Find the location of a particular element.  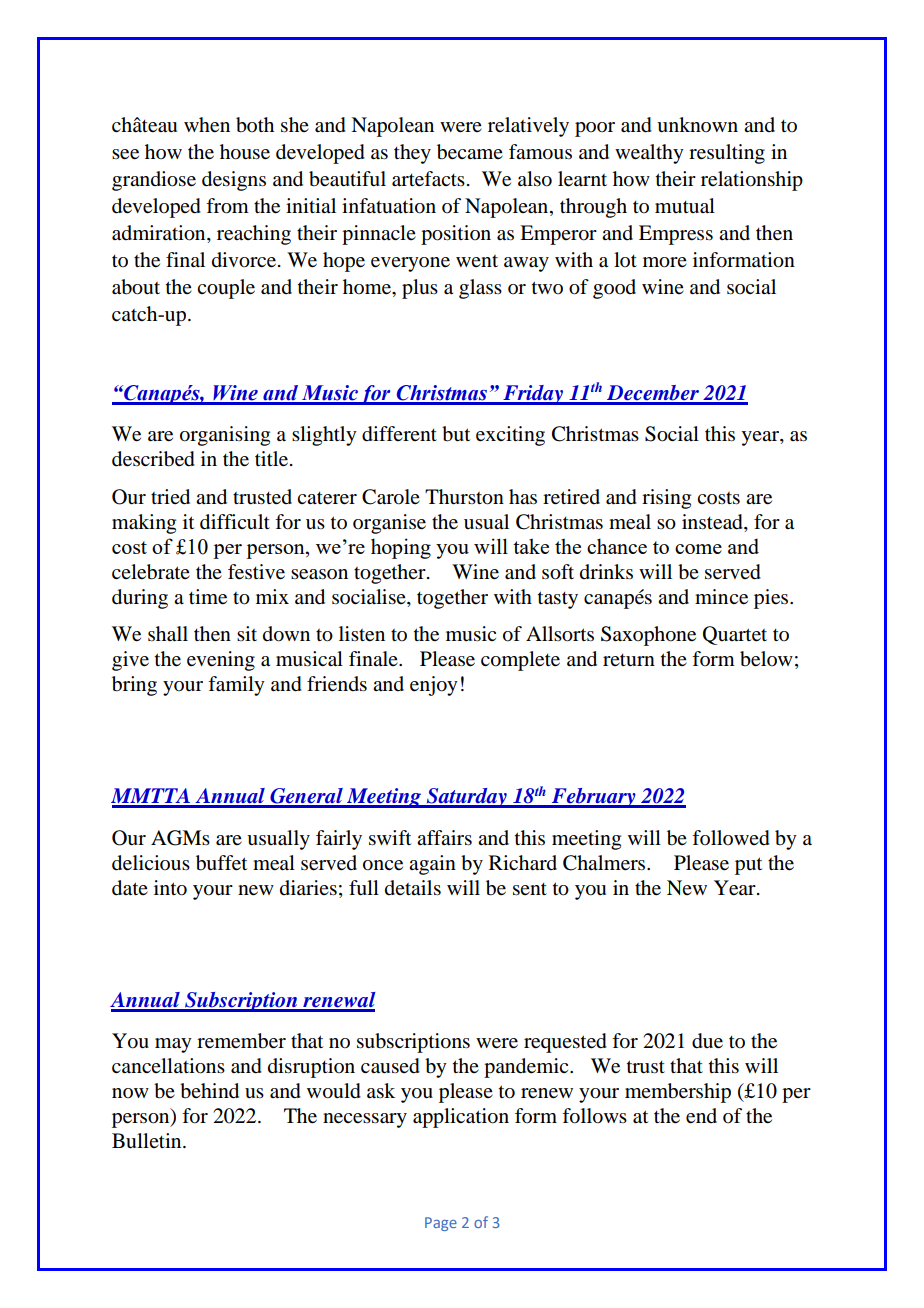

into is located at coordinates (170, 888).
